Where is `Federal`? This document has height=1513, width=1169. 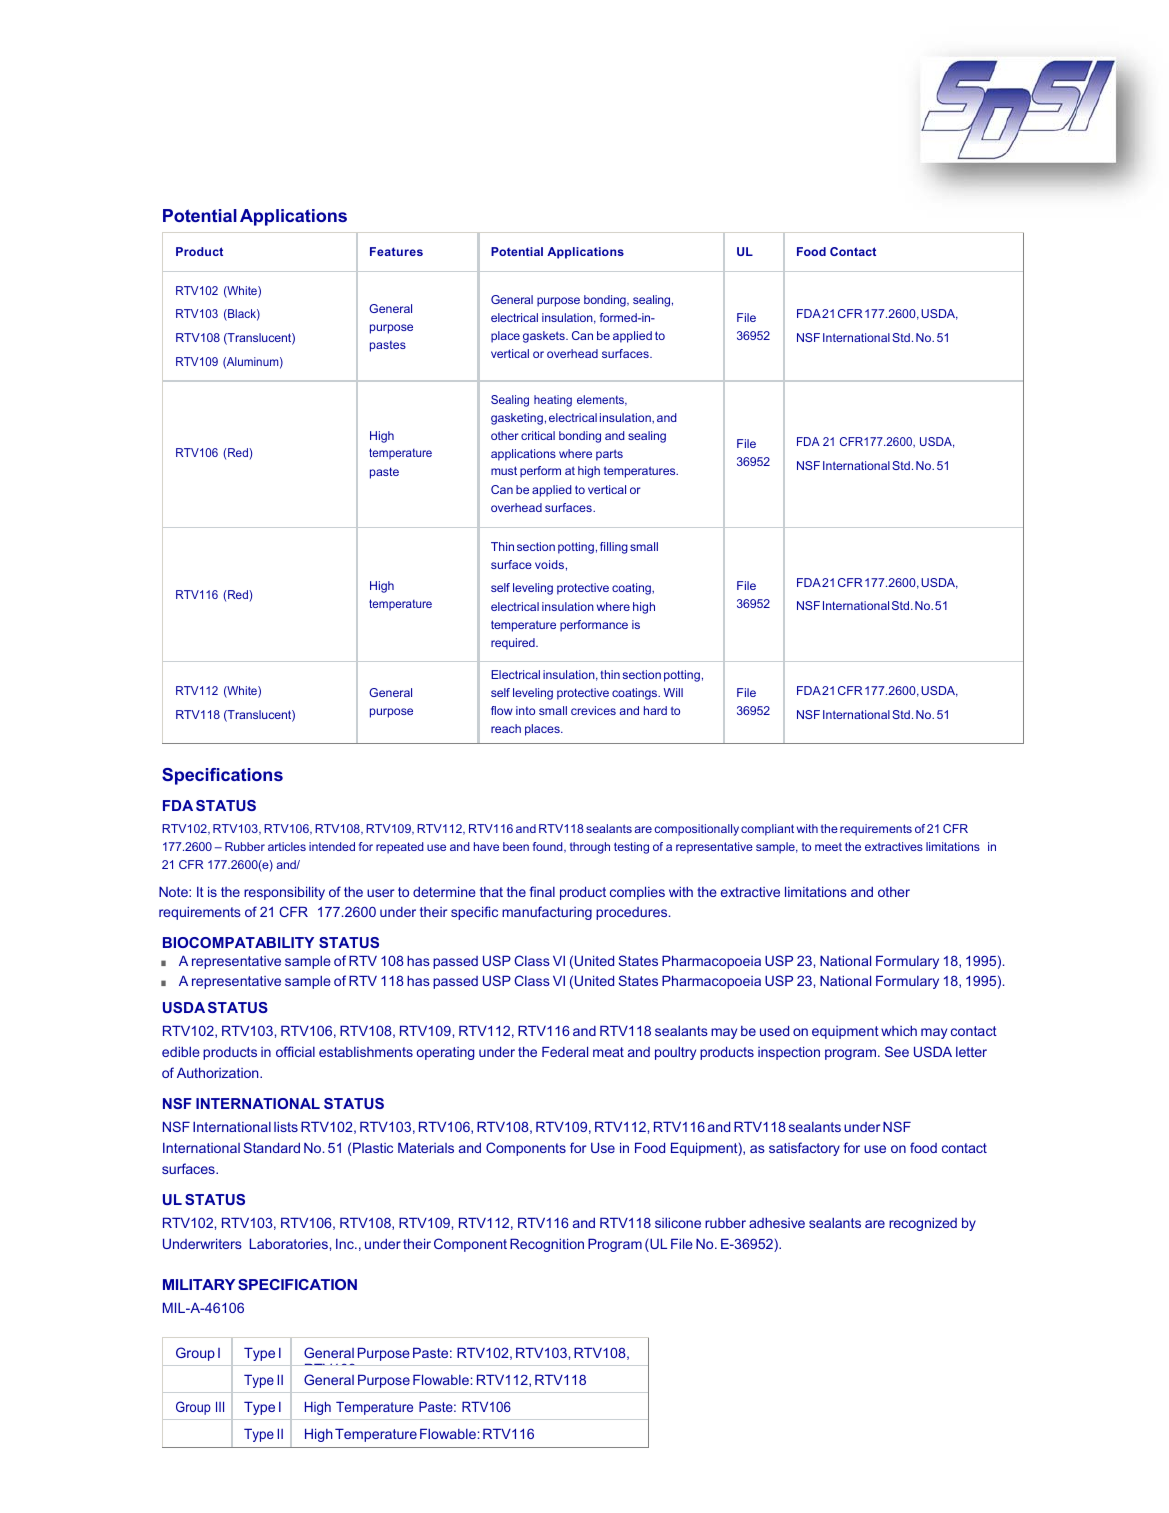
Federal is located at coordinates (565, 1051).
